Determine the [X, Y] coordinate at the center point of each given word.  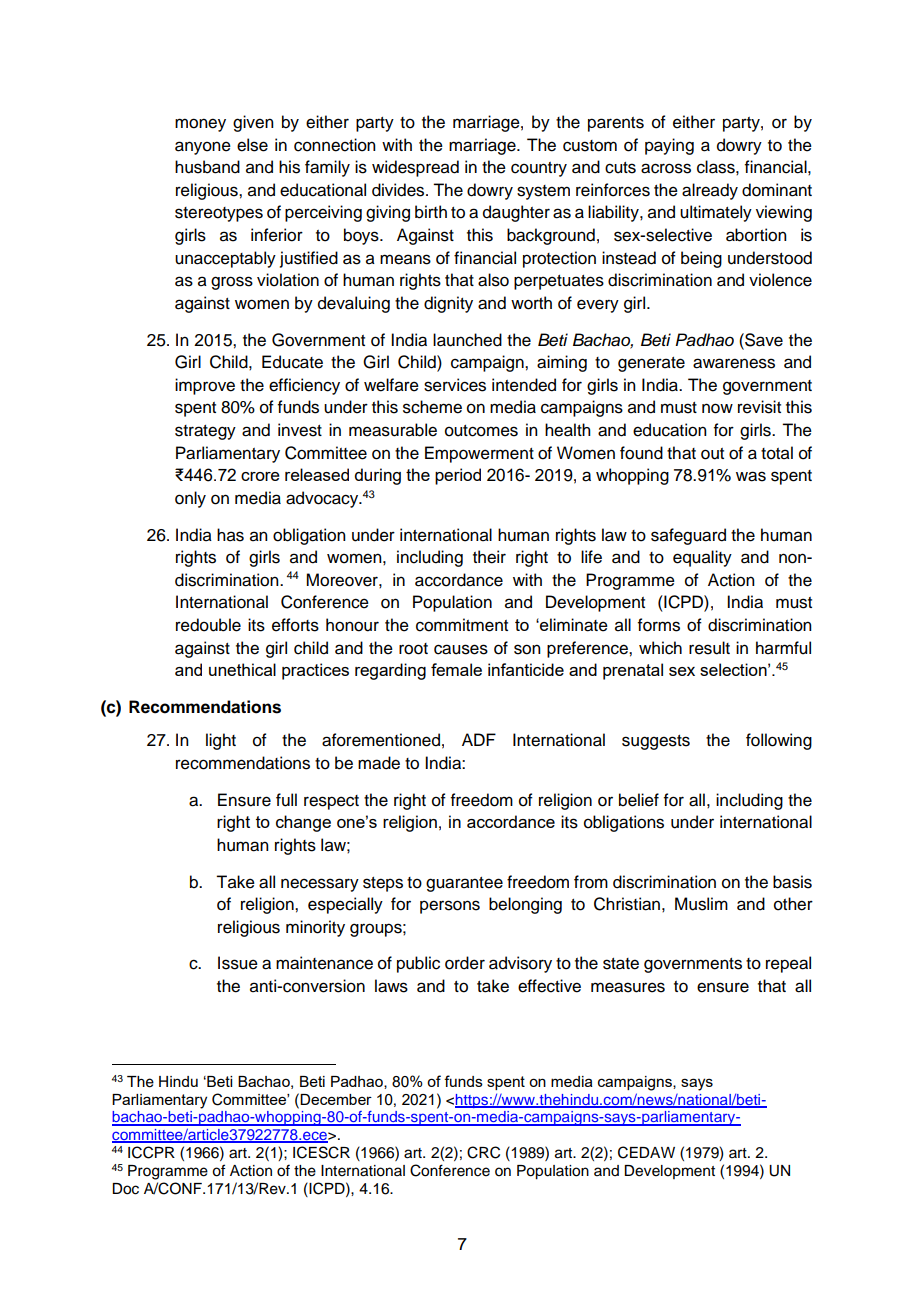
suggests [656, 742]
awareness [734, 363]
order [465, 963]
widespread [415, 168]
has [230, 535]
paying [669, 146]
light [221, 741]
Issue [238, 963]
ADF [479, 739]
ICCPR [151, 1152]
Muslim [701, 904]
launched [467, 340]
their [489, 557]
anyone [203, 148]
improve [205, 386]
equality [702, 558]
